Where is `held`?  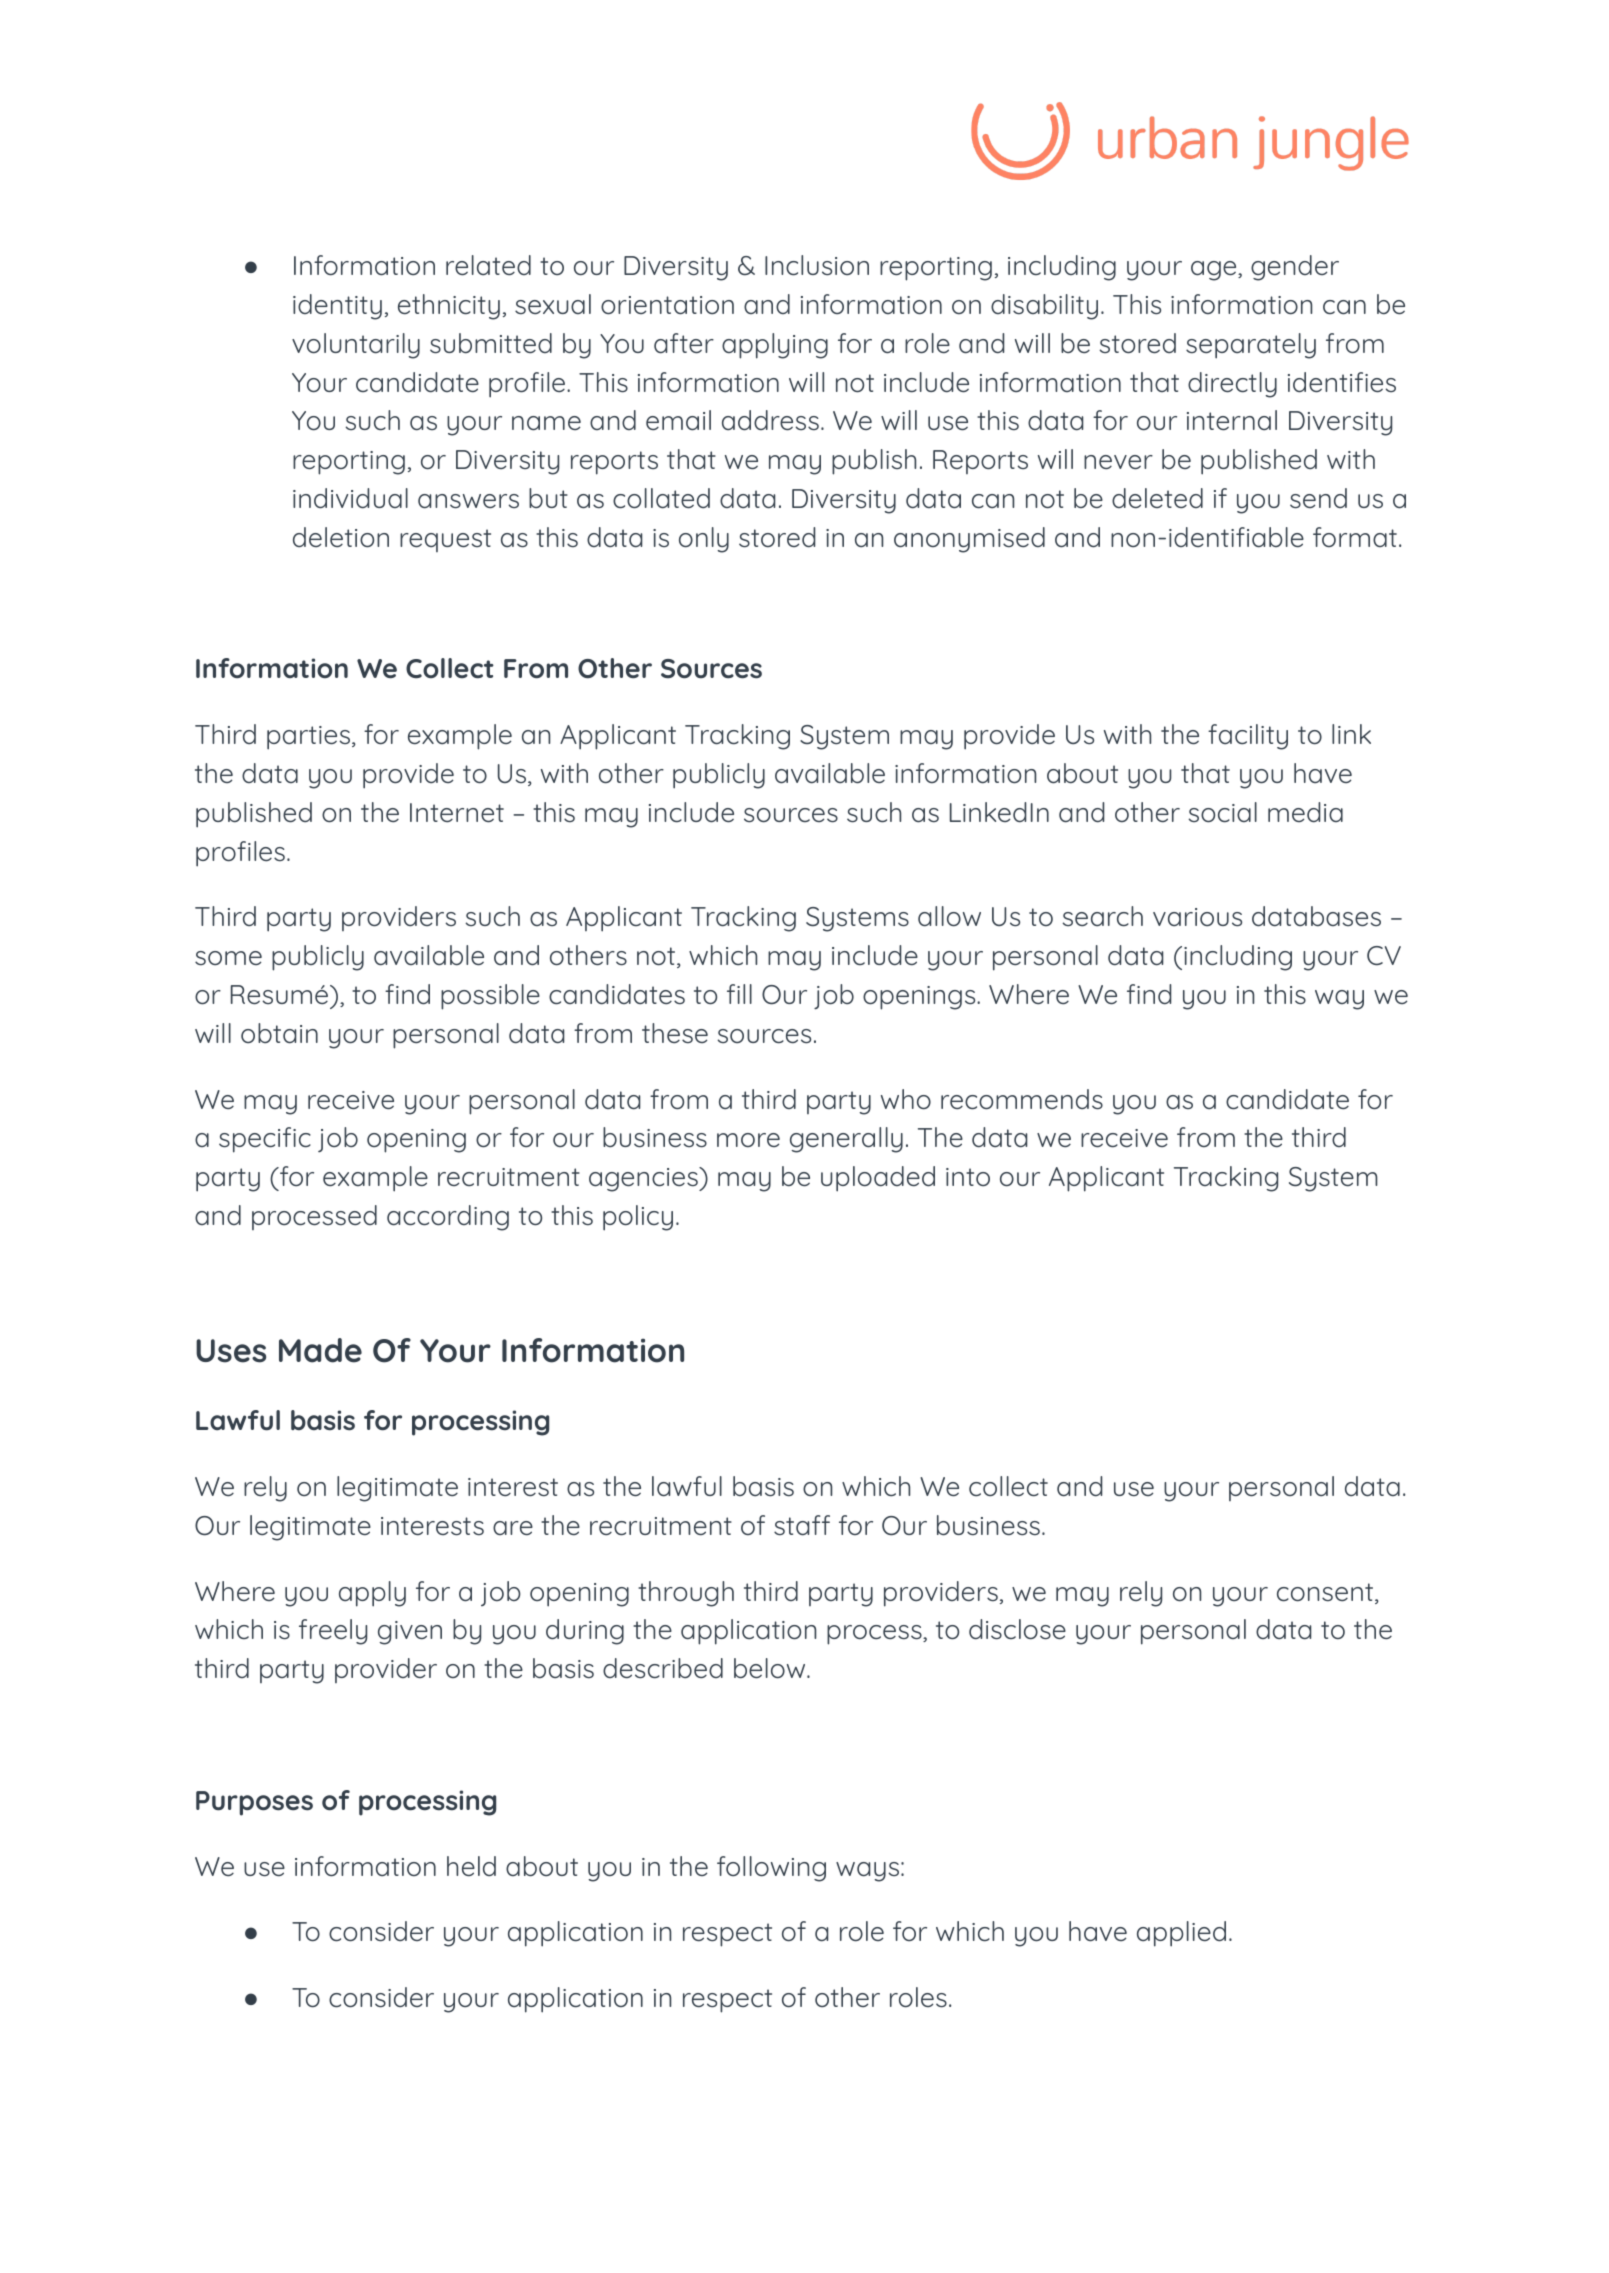
held is located at coordinates (471, 1866).
